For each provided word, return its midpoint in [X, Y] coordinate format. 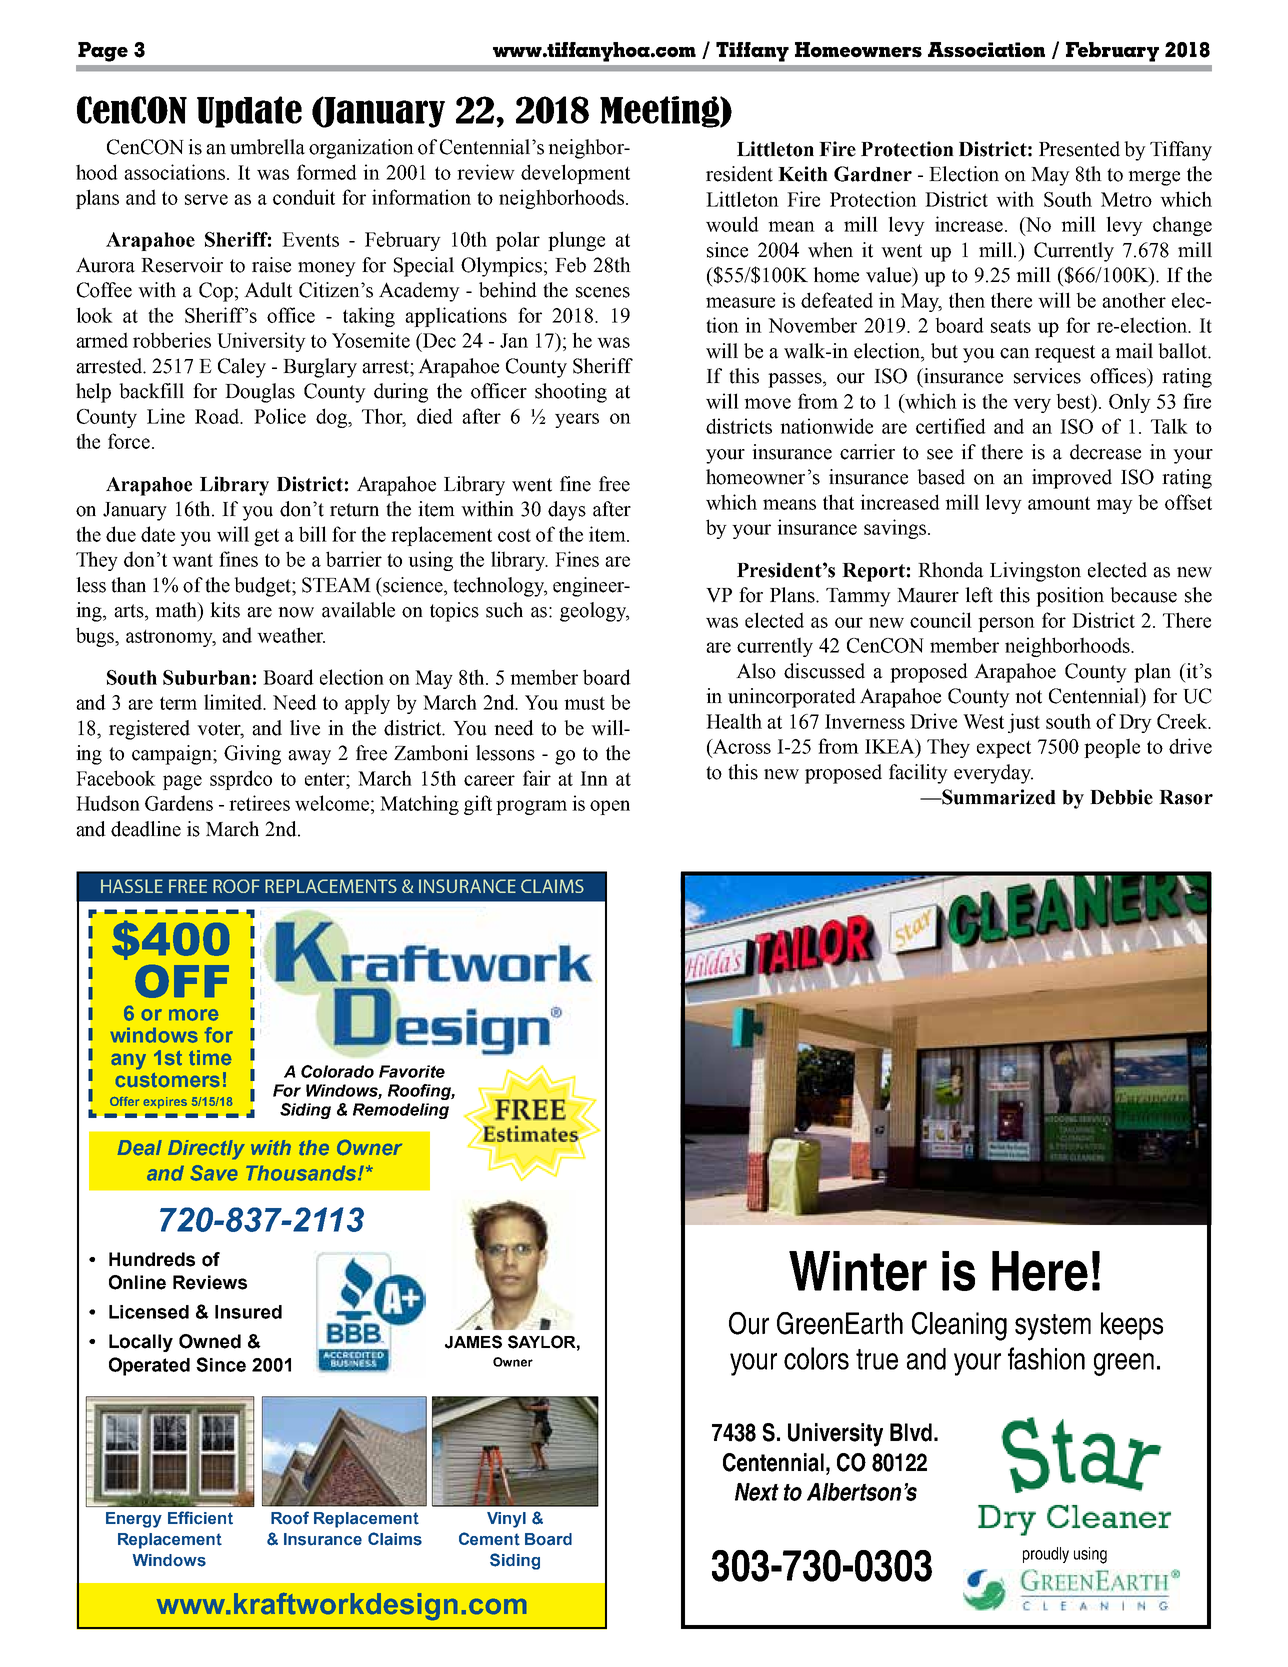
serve [206, 199]
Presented [1079, 149]
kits [225, 610]
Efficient [200, 1518]
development [575, 174]
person [1006, 624]
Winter [858, 1271]
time [210, 1057]
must [584, 703]
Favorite [412, 1071]
